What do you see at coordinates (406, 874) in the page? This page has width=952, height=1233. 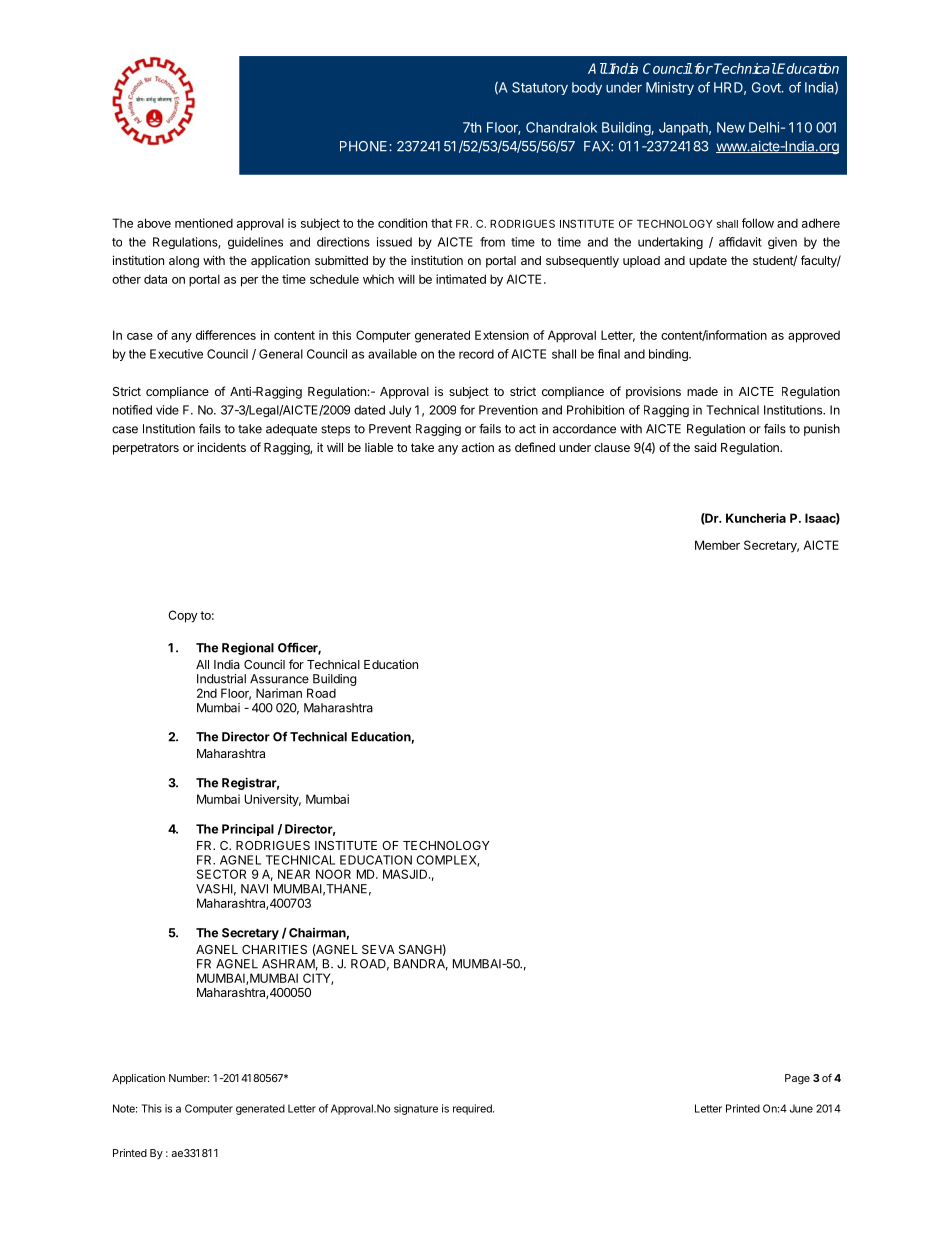 I see `MASJID` at bounding box center [406, 874].
